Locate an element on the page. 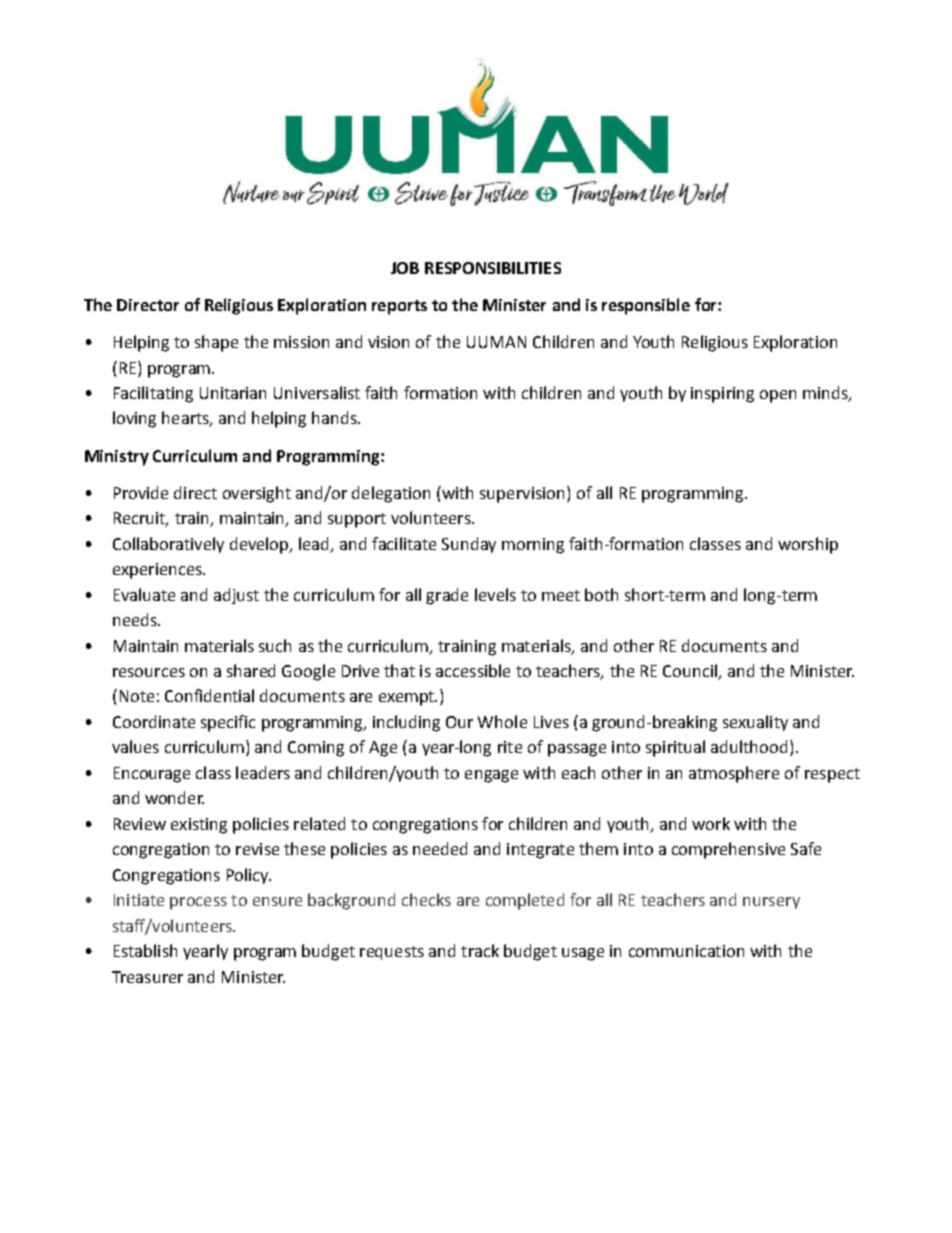  wonder is located at coordinates (174, 797).
